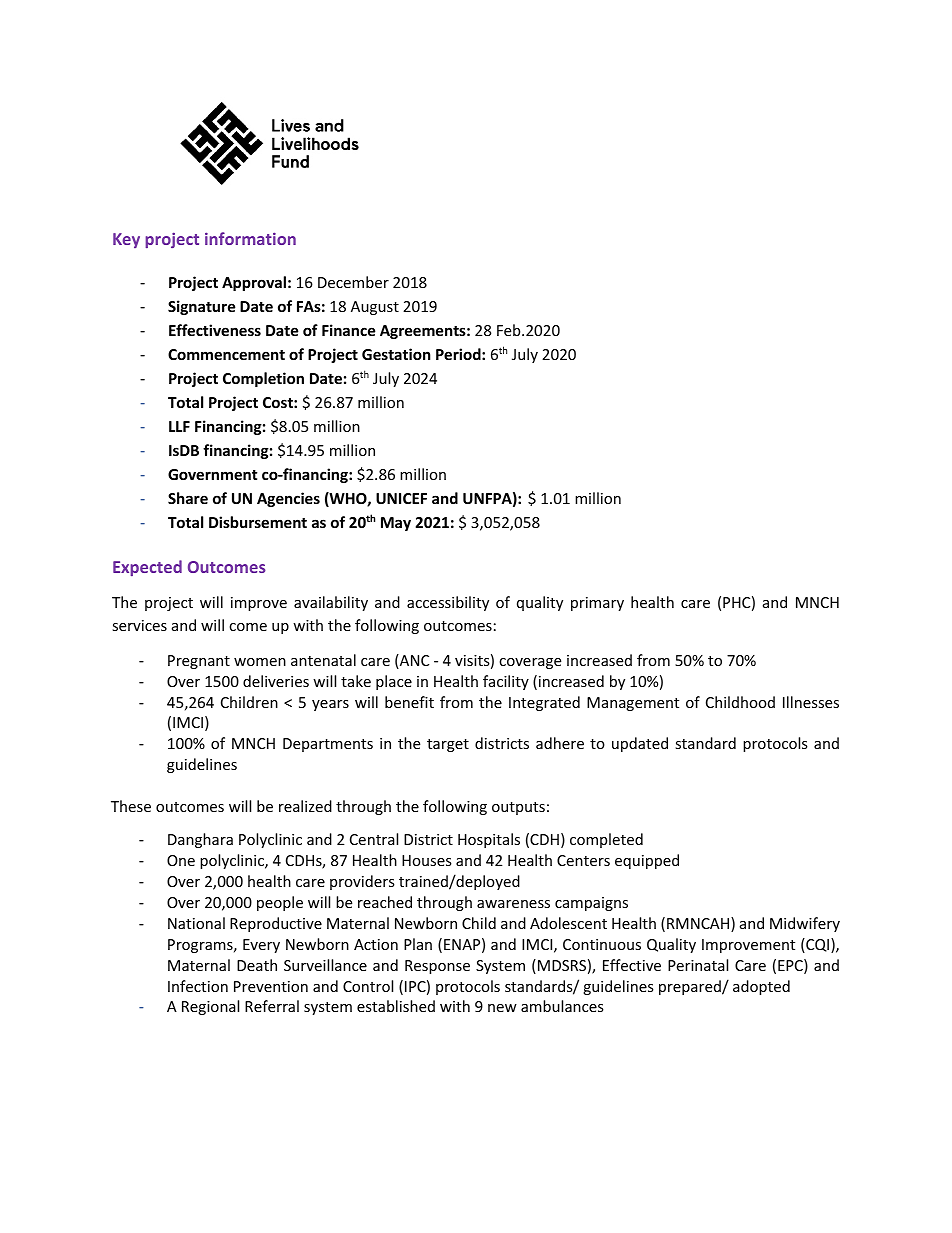 This screenshot has height=1233, width=952. Describe the element at coordinates (353, 282) in the screenshot. I see `December` at that location.
